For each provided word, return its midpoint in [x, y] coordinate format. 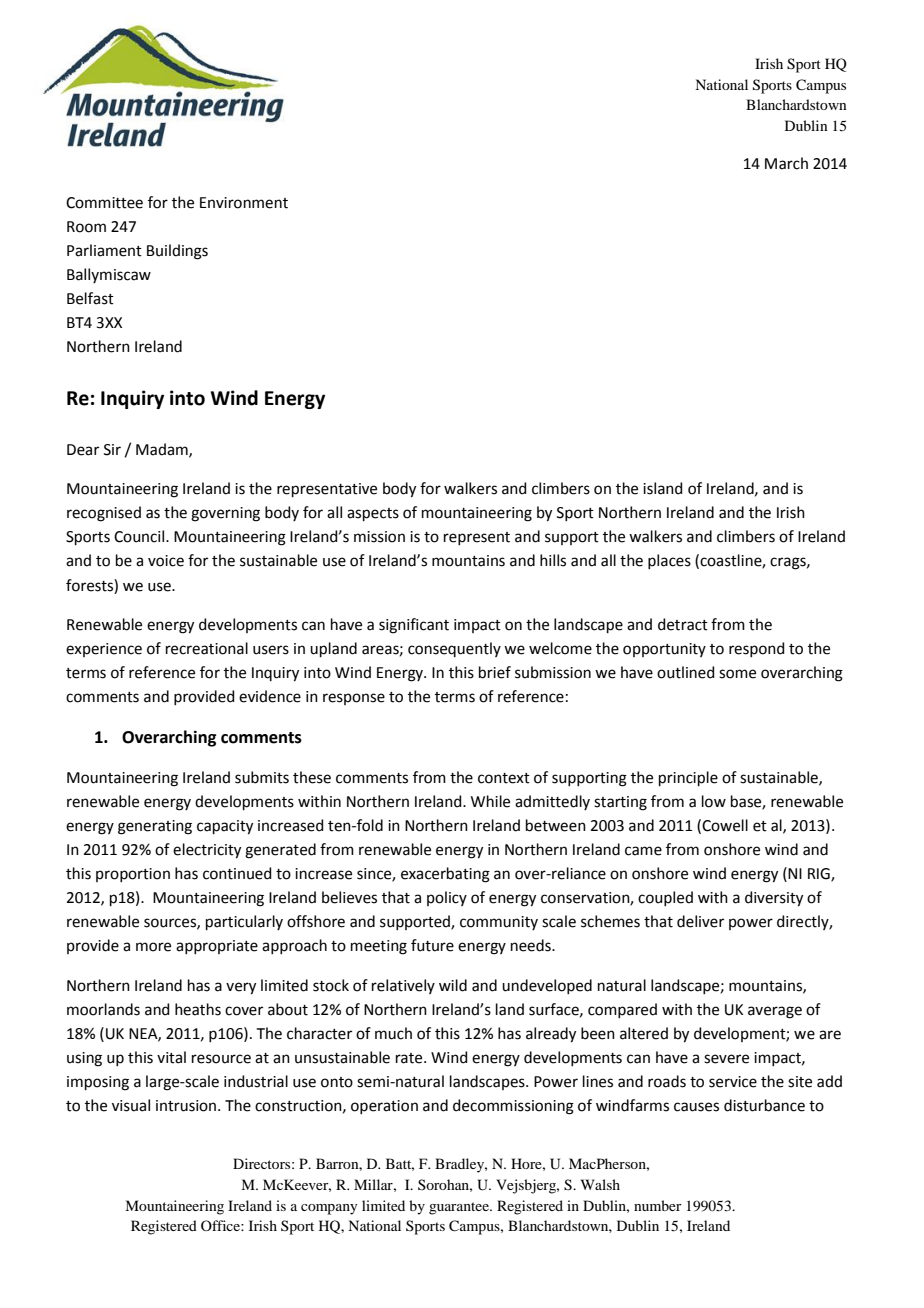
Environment [244, 203]
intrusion [186, 1106]
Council [140, 536]
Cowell [725, 825]
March [786, 163]
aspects [373, 514]
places [669, 561]
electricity [207, 851]
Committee [104, 203]
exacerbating [445, 875]
